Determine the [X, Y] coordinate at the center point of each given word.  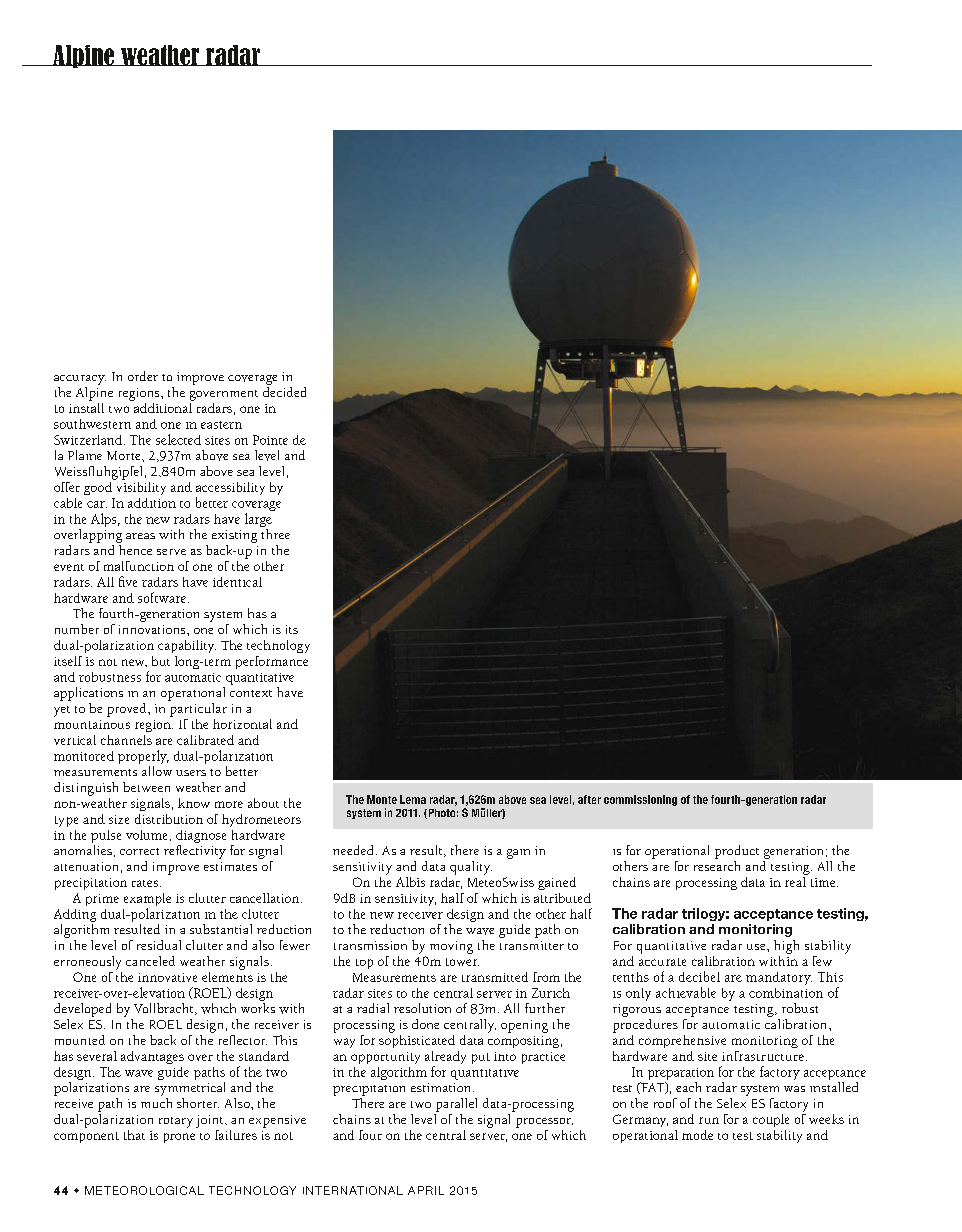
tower [462, 962]
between [146, 787]
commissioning [640, 800]
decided [284, 390]
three [275, 534]
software [163, 597]
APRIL [426, 1190]
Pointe [270, 440]
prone [179, 1138]
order [143, 376]
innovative [167, 977]
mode [697, 1135]
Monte [382, 799]
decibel [699, 976]
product [737, 852]
